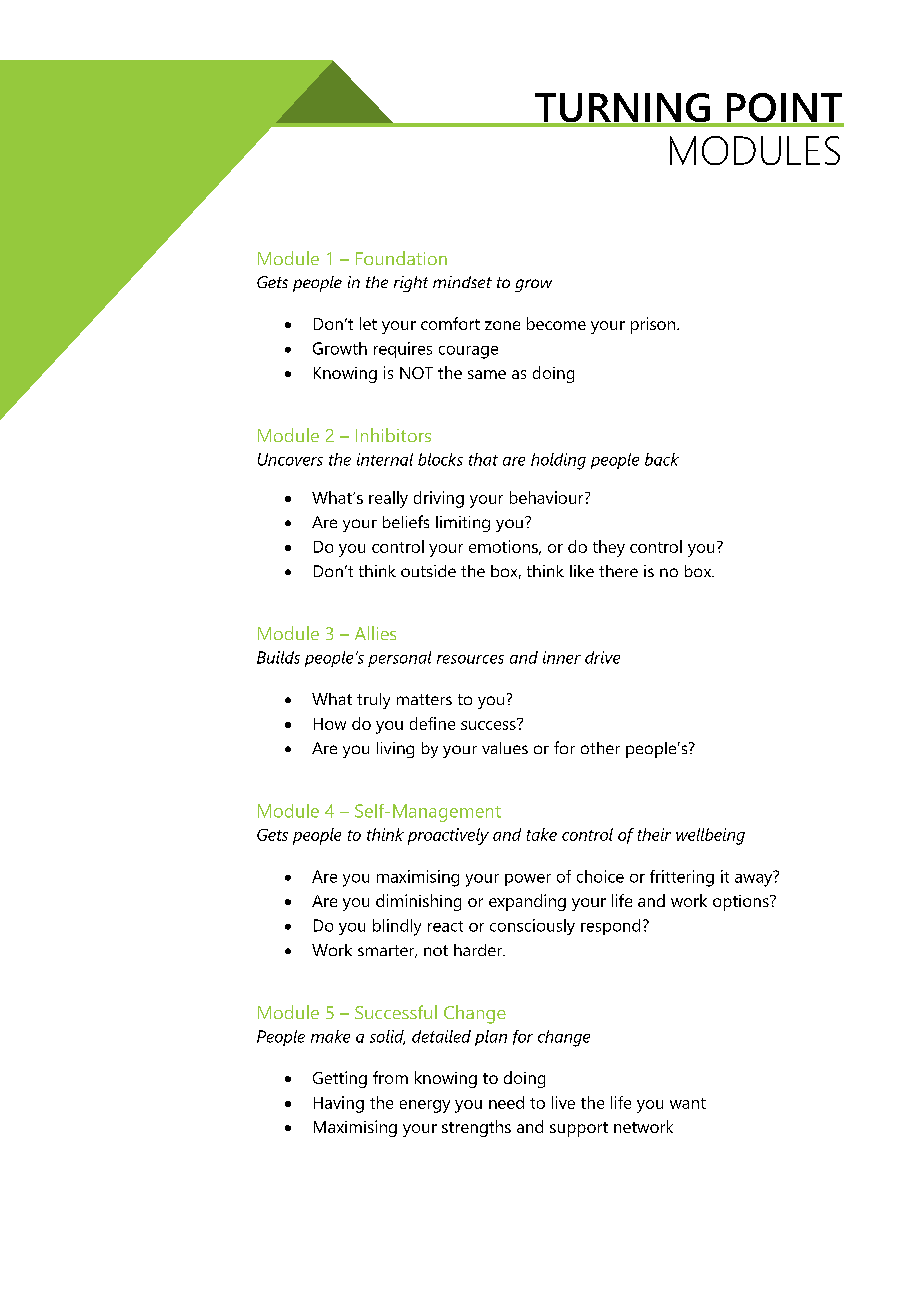 This document has width=924, height=1308. Describe the element at coordinates (339, 1104) in the document. I see `Having` at that location.
